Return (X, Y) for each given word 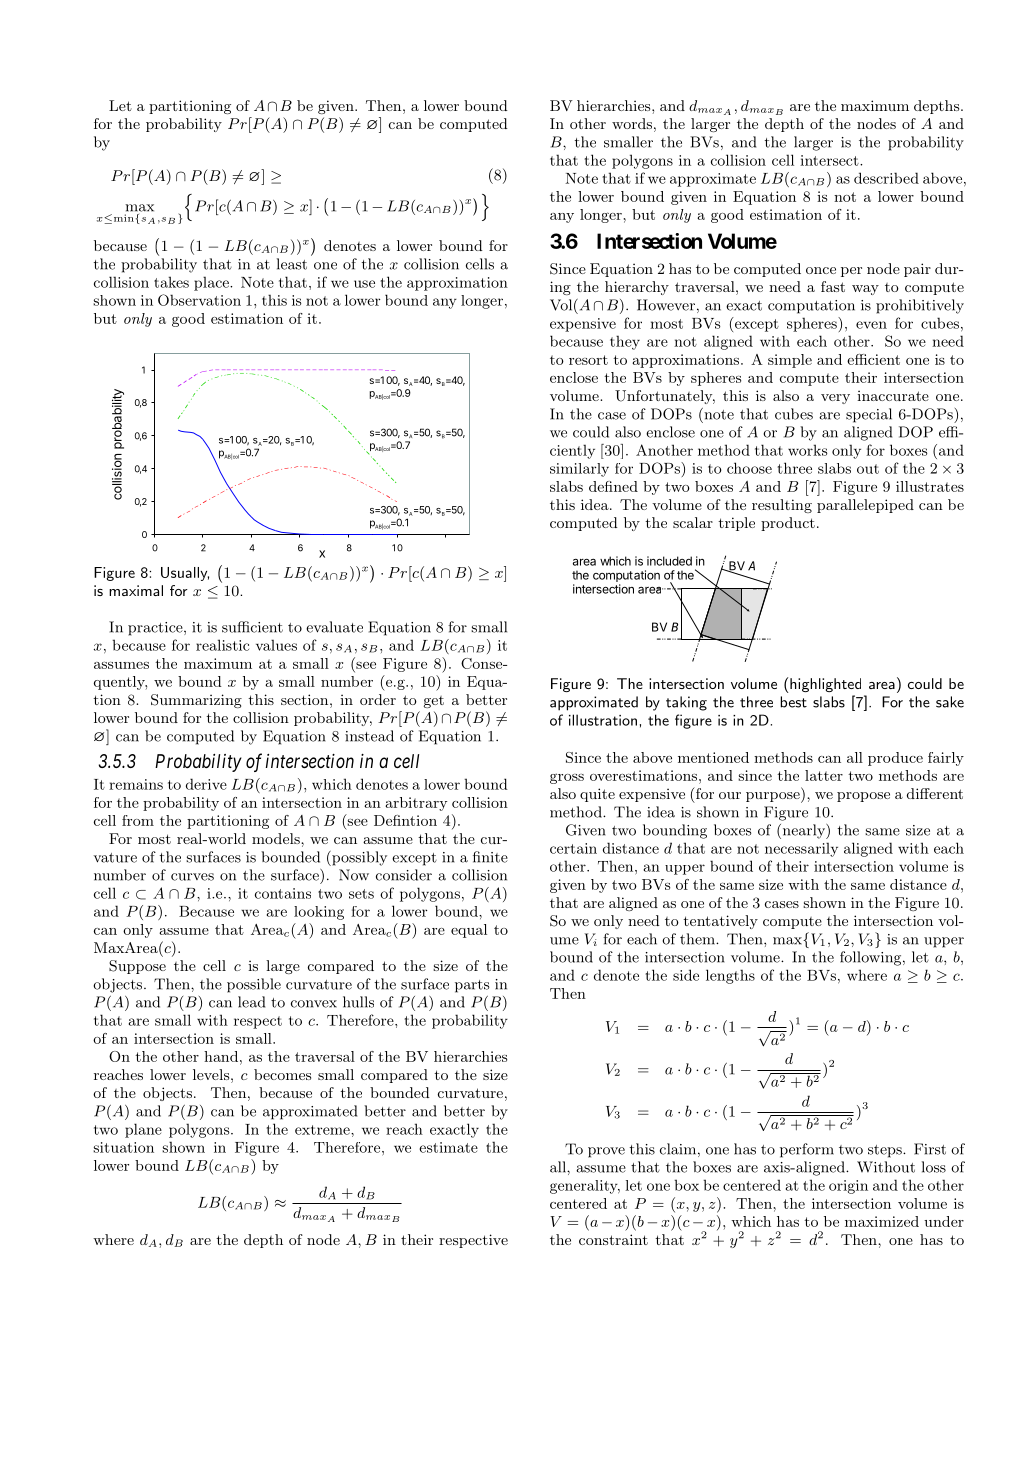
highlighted (825, 685)
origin (848, 1187)
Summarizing (196, 701)
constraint (613, 1239)
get (434, 702)
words (632, 123)
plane (143, 1130)
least (292, 264)
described (886, 178)
